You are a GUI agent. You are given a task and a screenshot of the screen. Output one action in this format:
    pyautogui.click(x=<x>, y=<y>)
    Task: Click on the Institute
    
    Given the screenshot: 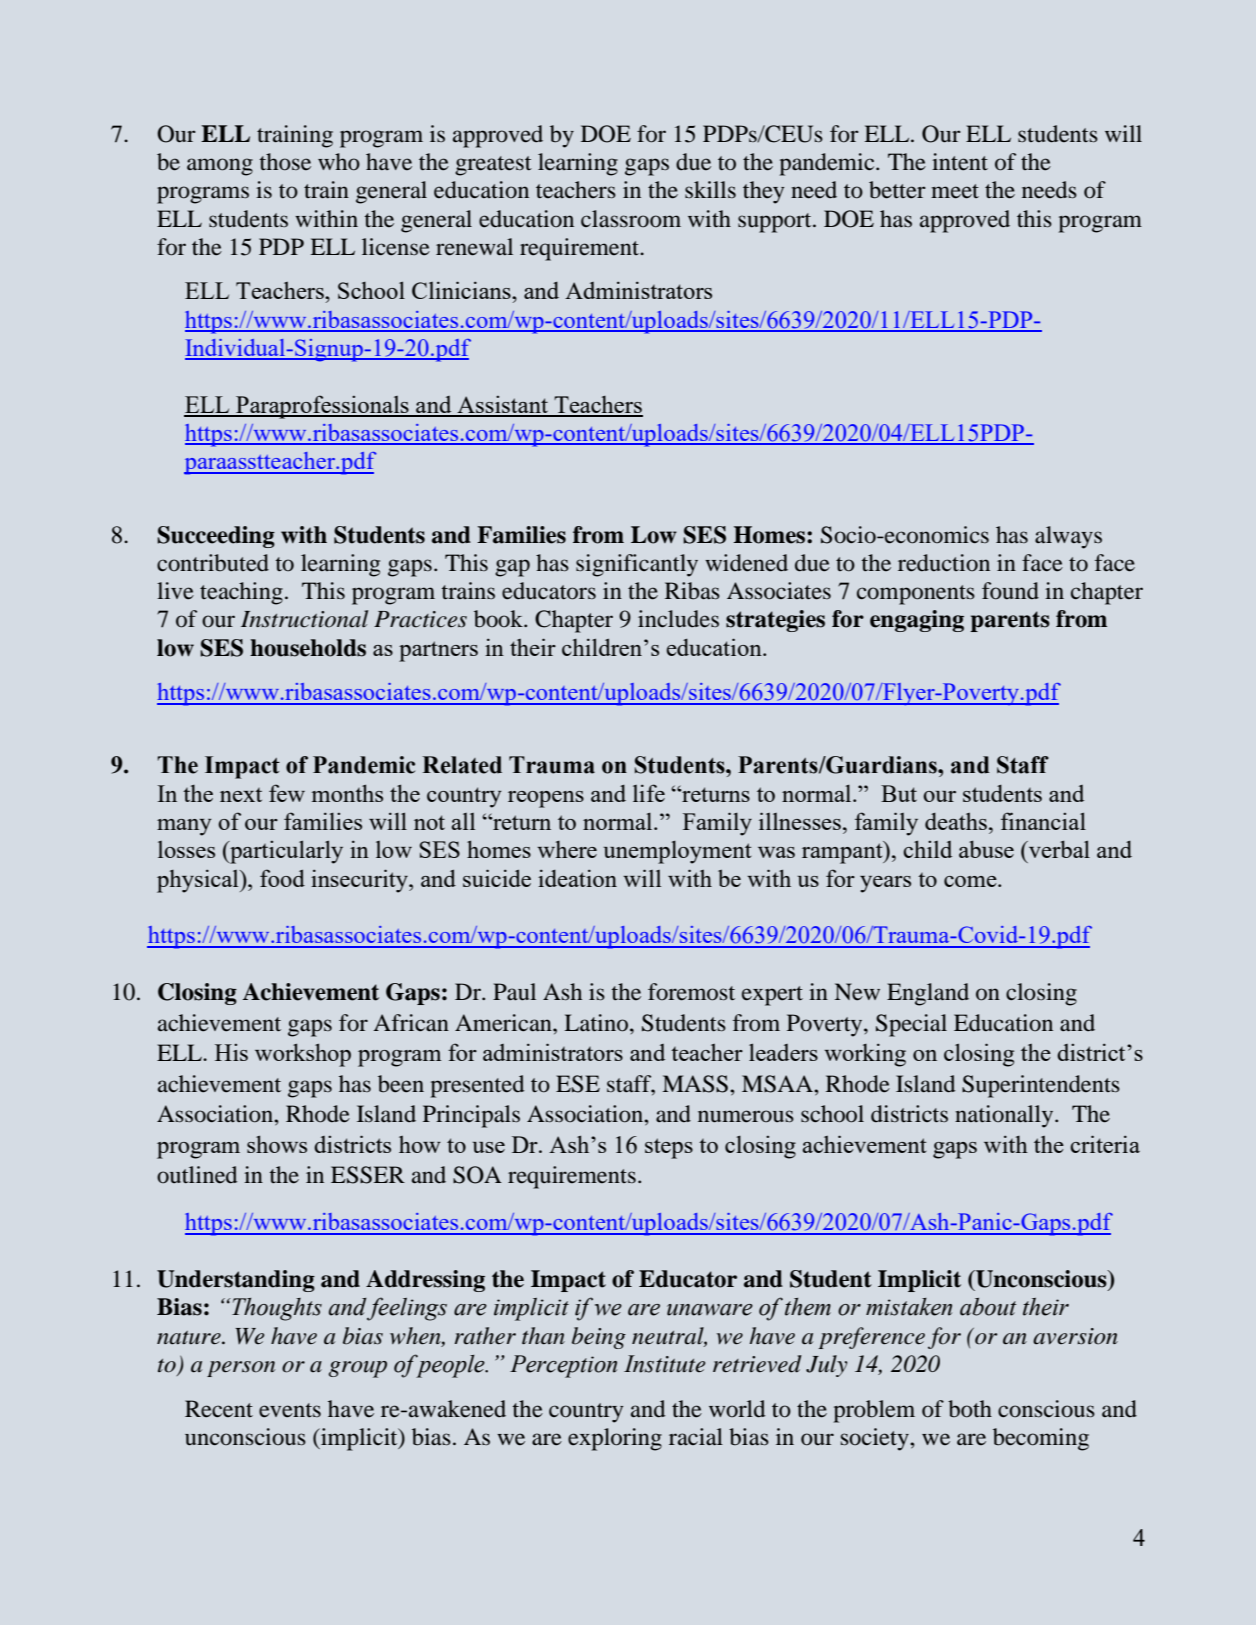 What is the action you would take?
    pyautogui.click(x=664, y=1364)
